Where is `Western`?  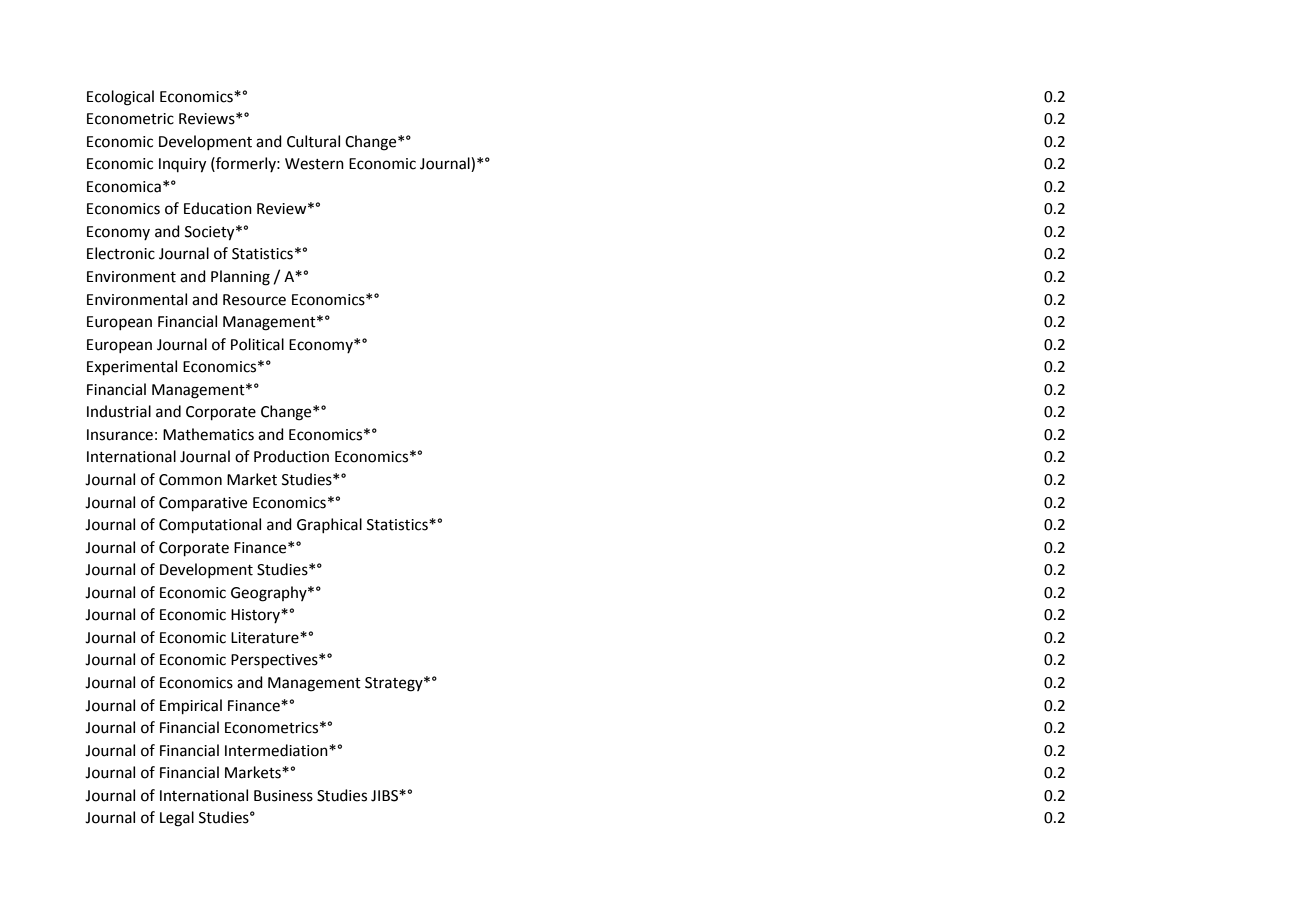
Western is located at coordinates (314, 164).
